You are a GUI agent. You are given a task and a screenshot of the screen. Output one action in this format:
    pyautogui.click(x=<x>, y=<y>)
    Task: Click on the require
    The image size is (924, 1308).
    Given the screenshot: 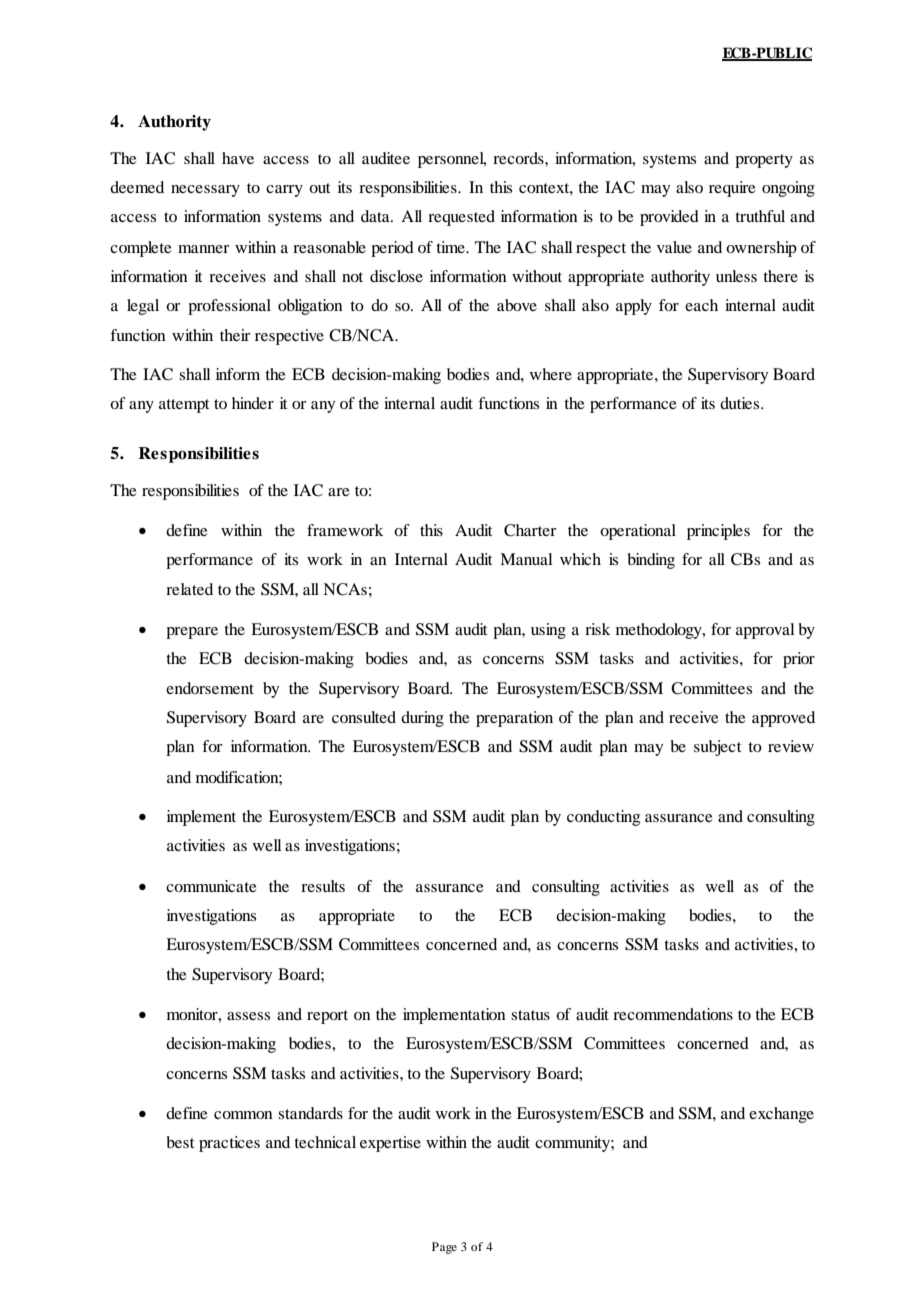 What is the action you would take?
    pyautogui.click(x=732, y=189)
